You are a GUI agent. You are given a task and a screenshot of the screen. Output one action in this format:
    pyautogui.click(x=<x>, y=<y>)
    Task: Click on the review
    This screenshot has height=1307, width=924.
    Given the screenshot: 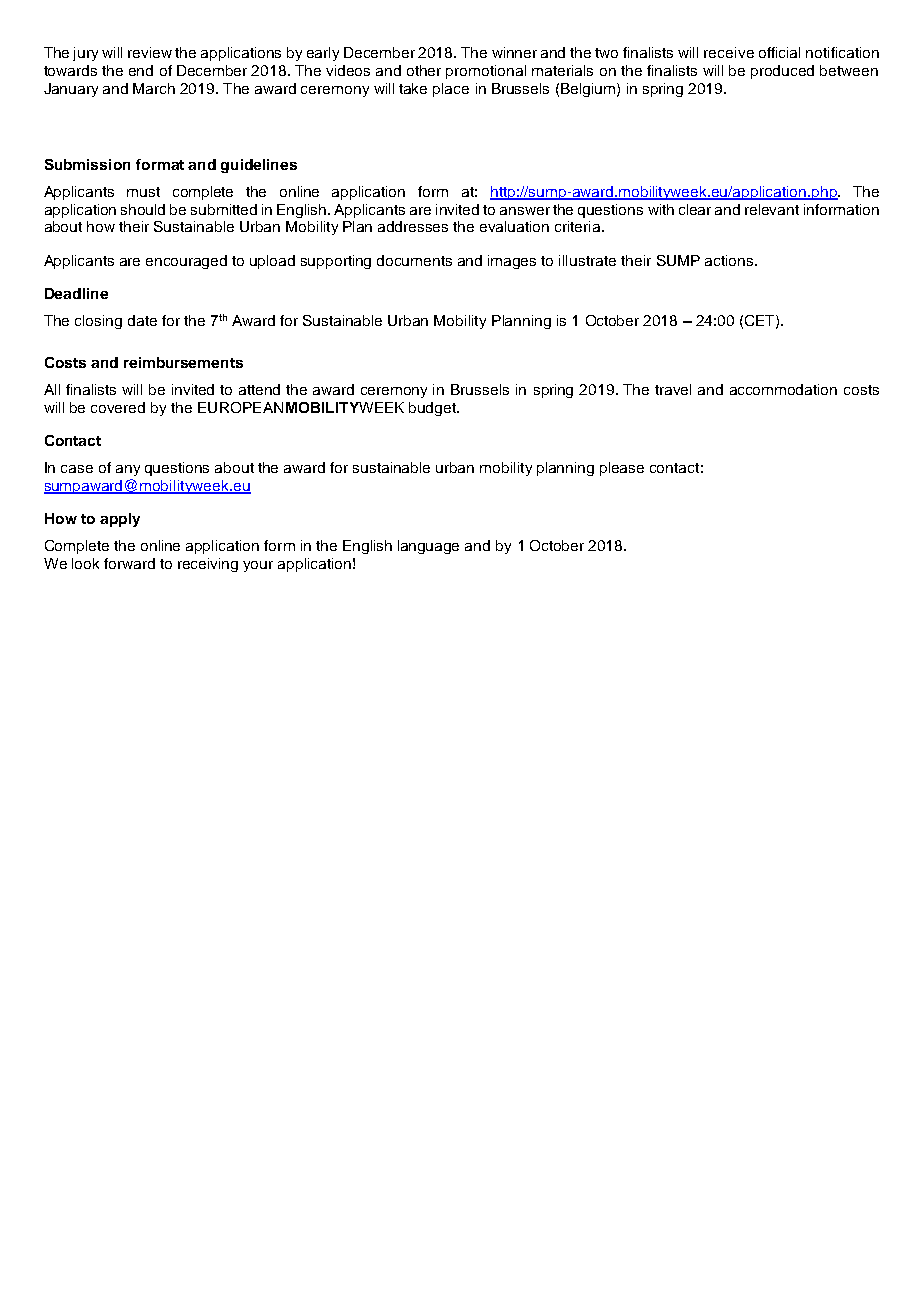 What is the action you would take?
    pyautogui.click(x=150, y=52)
